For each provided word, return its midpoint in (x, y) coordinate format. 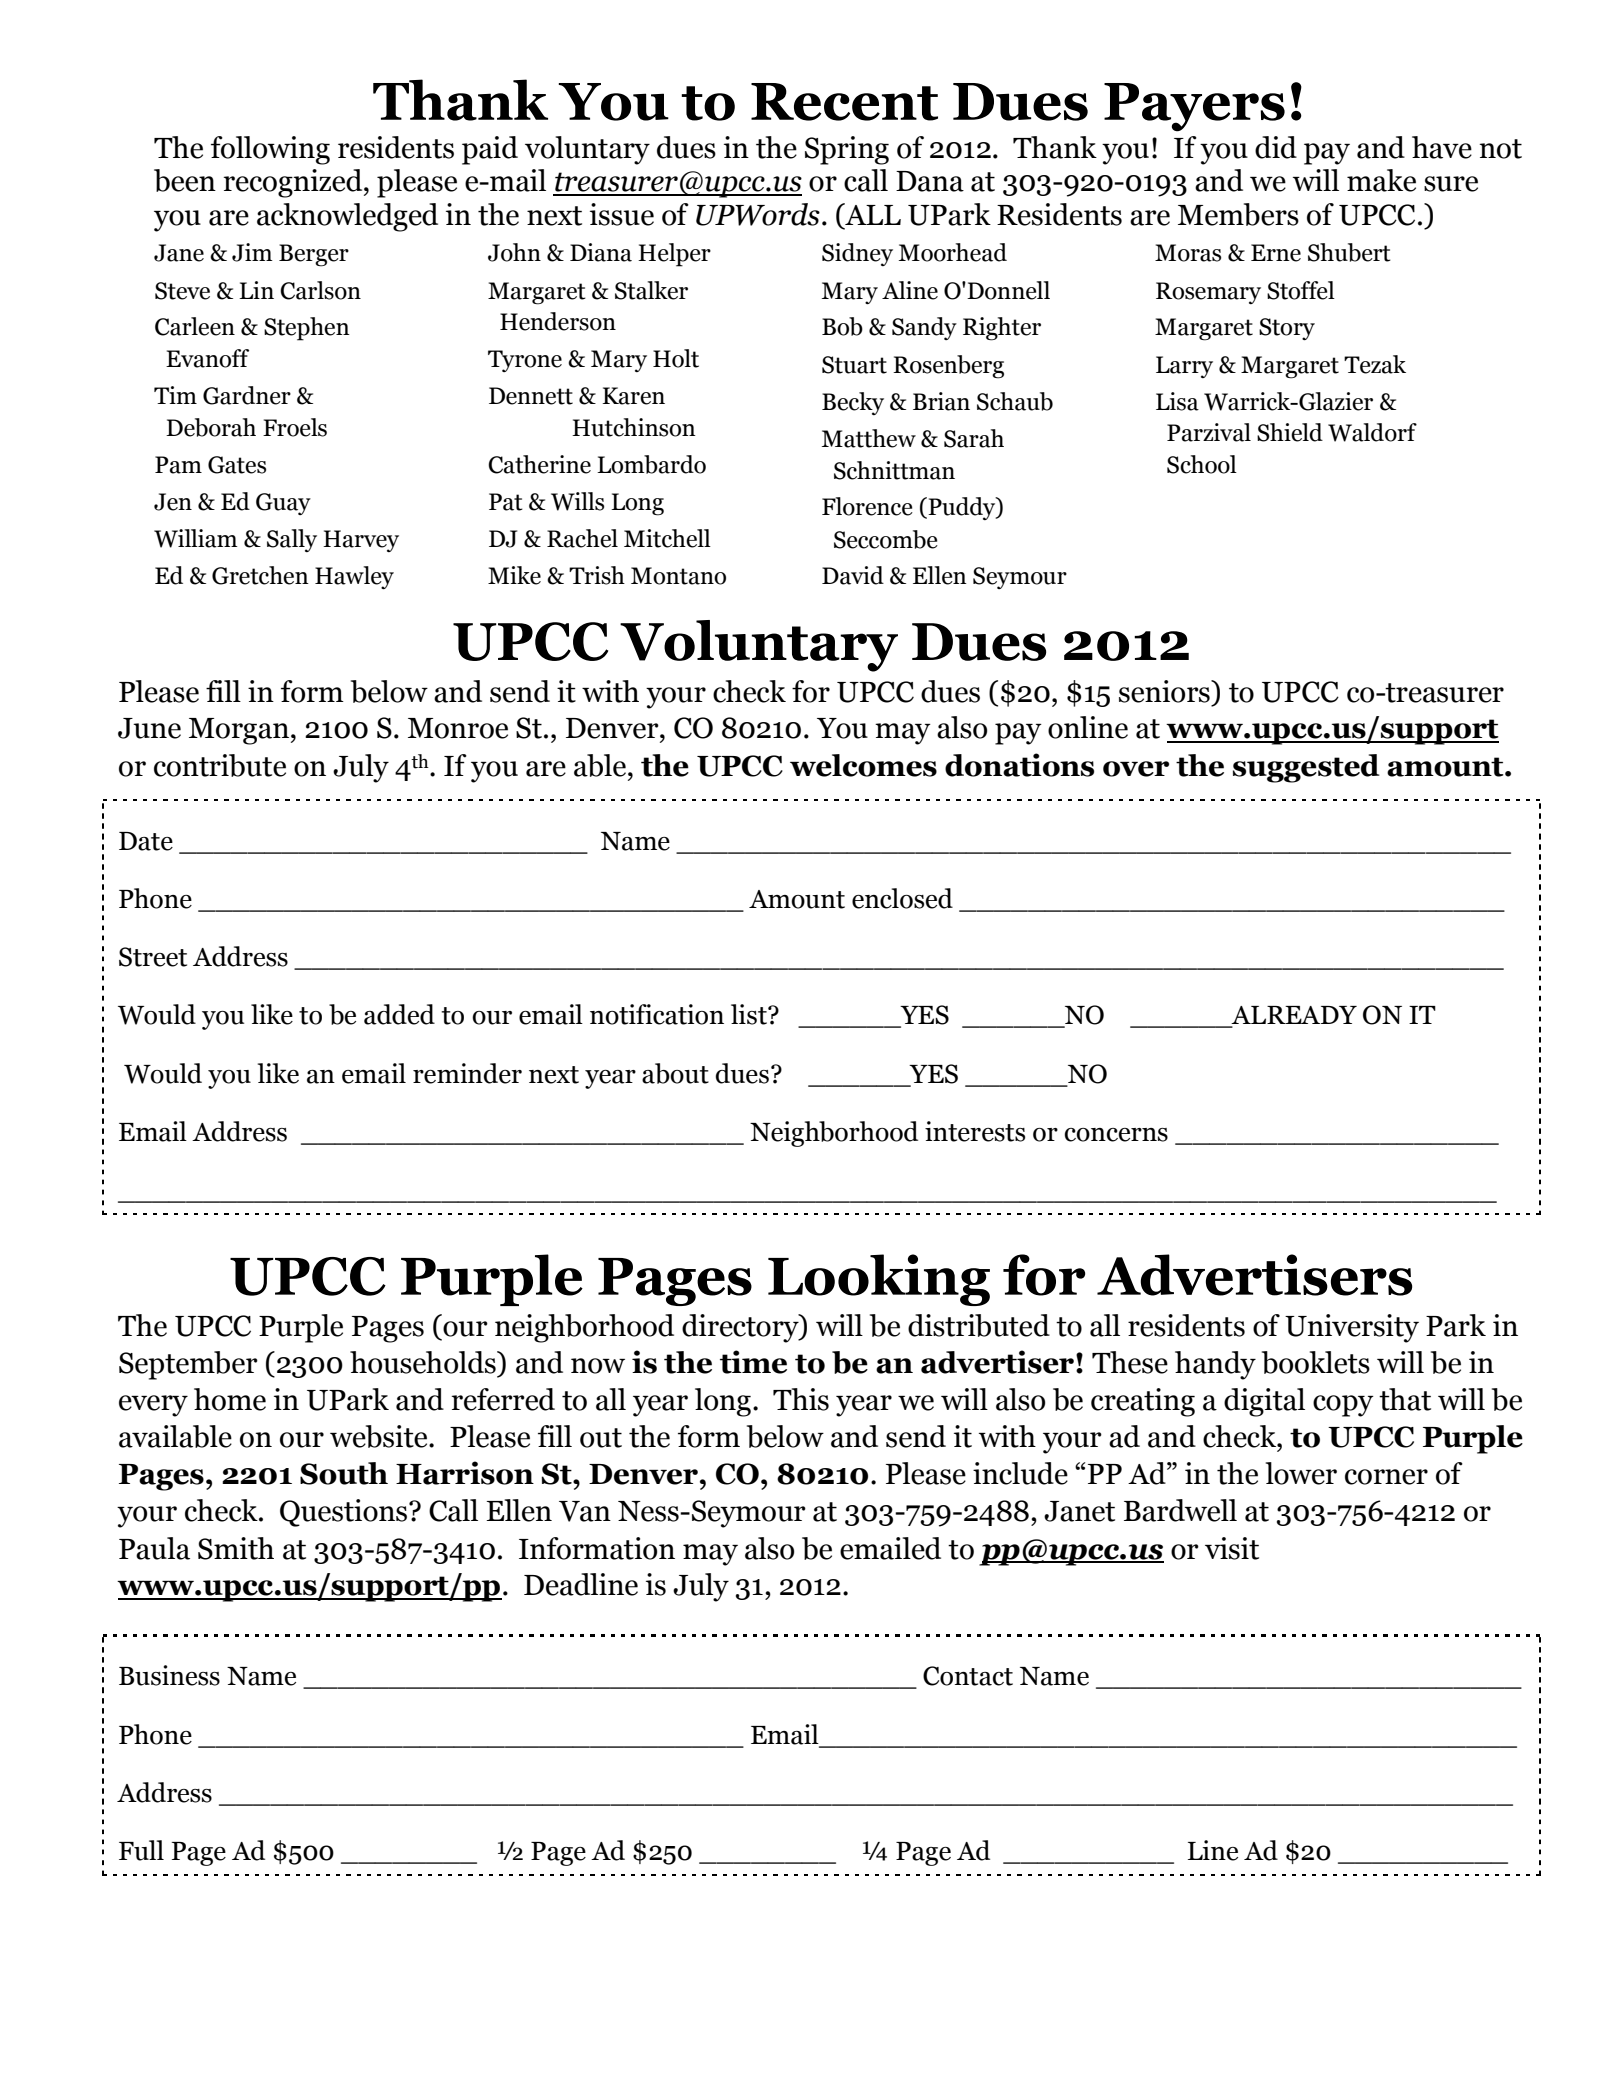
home (230, 1399)
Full (141, 1850)
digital (1264, 1402)
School (1202, 464)
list (750, 1014)
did (1276, 147)
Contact (968, 1676)
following (270, 150)
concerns (1116, 1135)
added (399, 1014)
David (853, 575)
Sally (292, 540)
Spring (847, 150)
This (801, 1399)
